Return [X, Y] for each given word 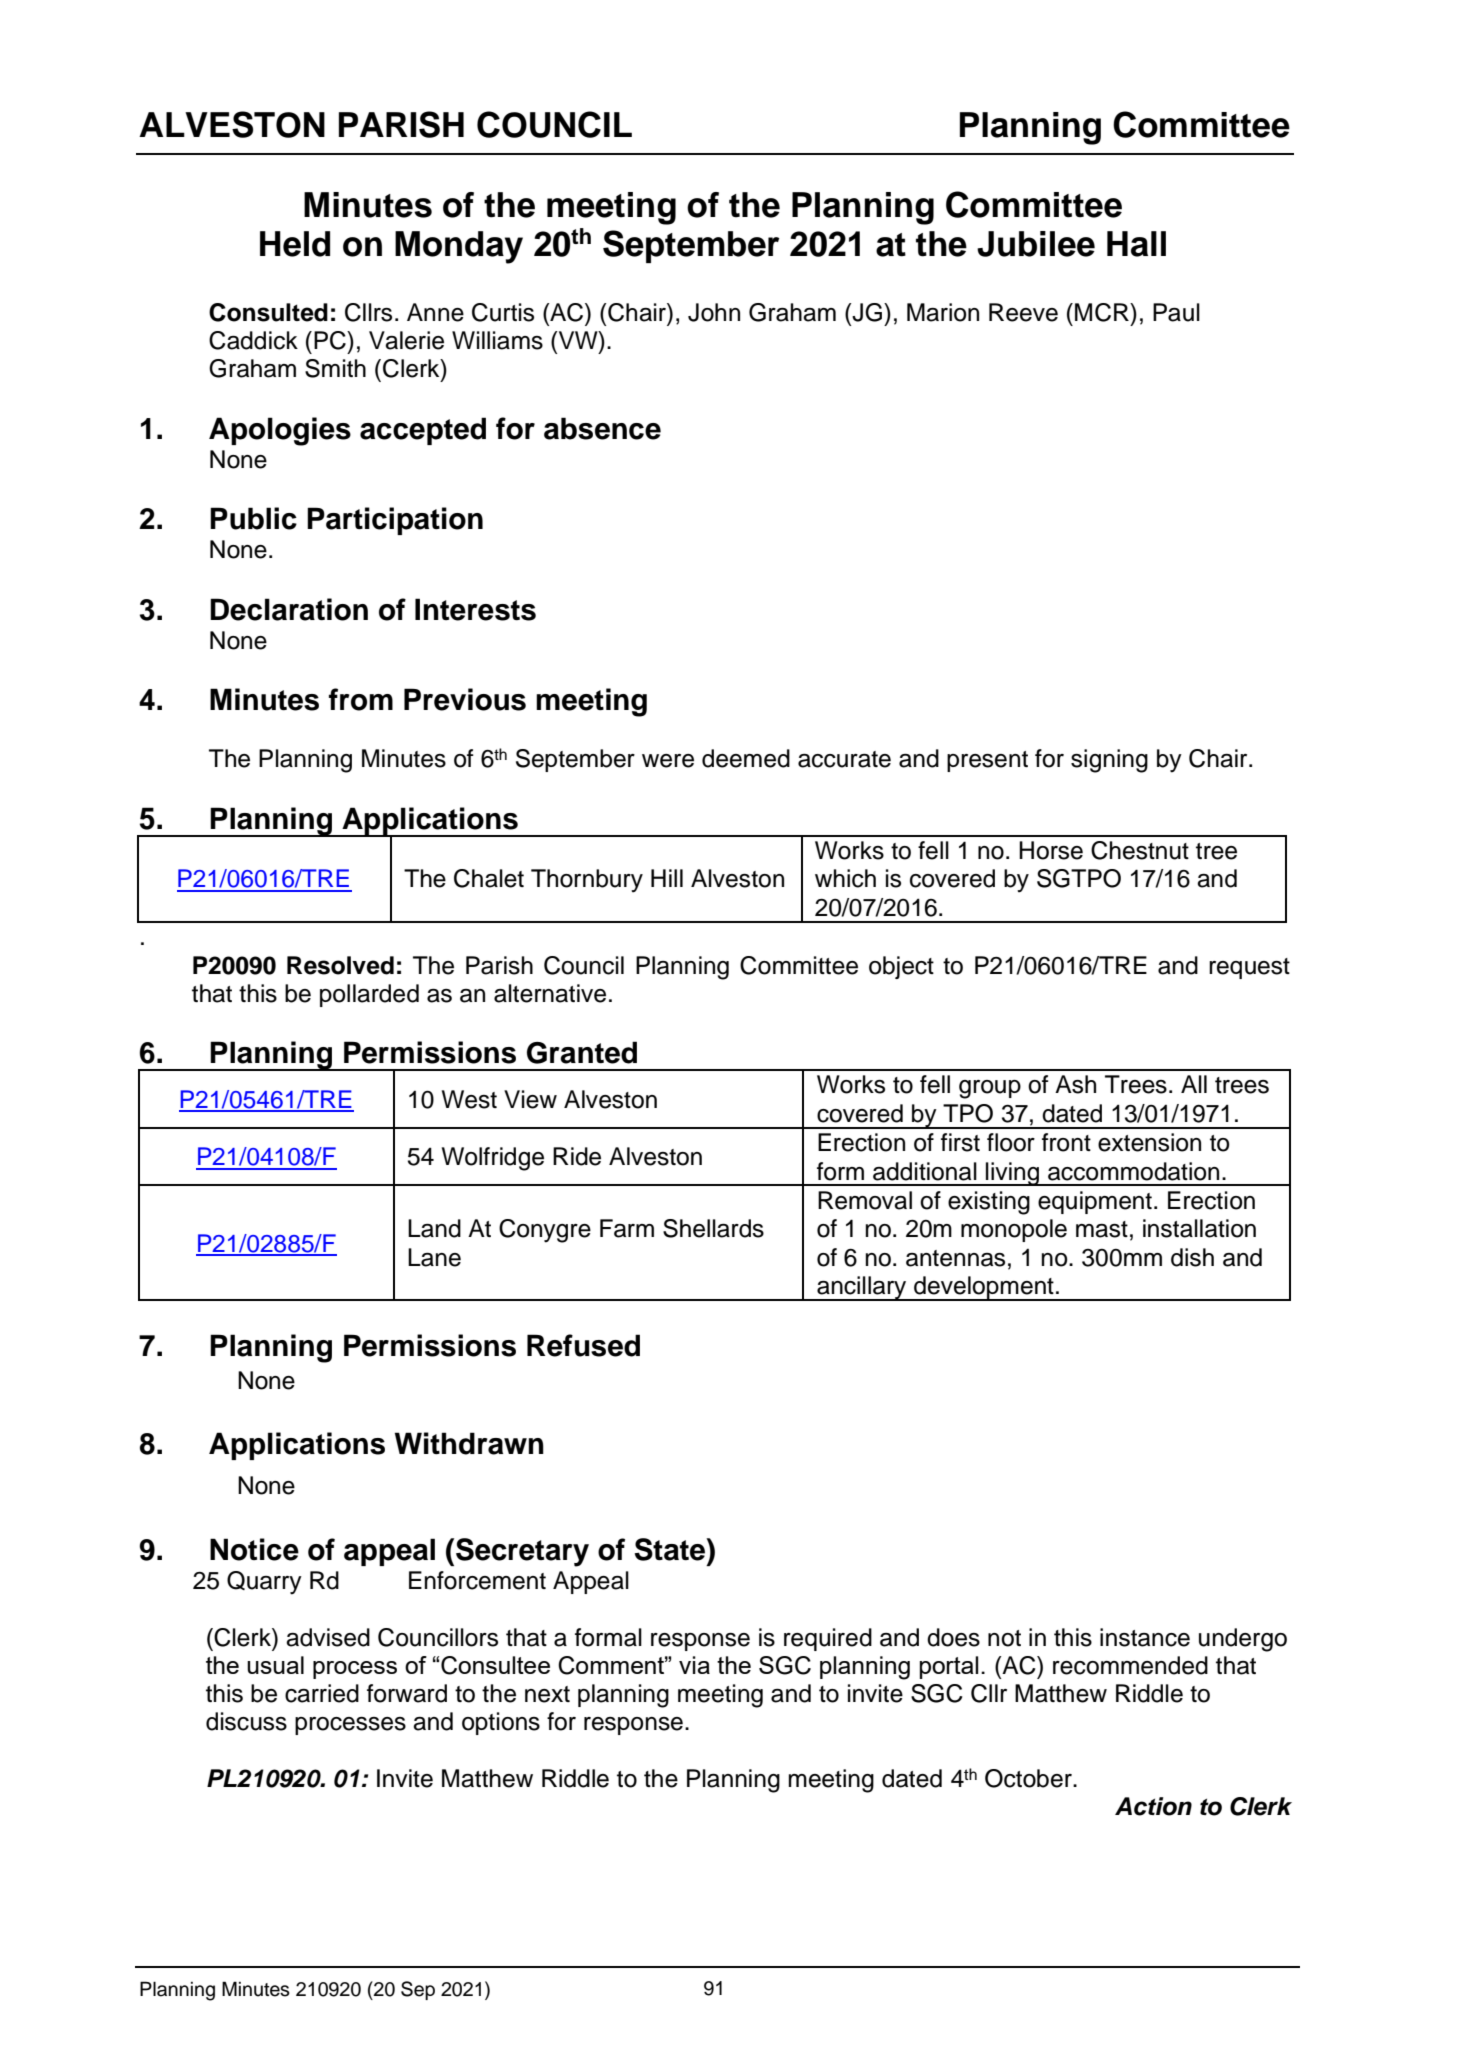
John [714, 312]
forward [407, 1693]
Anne [435, 312]
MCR [1103, 312]
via [694, 1665]
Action [1153, 1806]
